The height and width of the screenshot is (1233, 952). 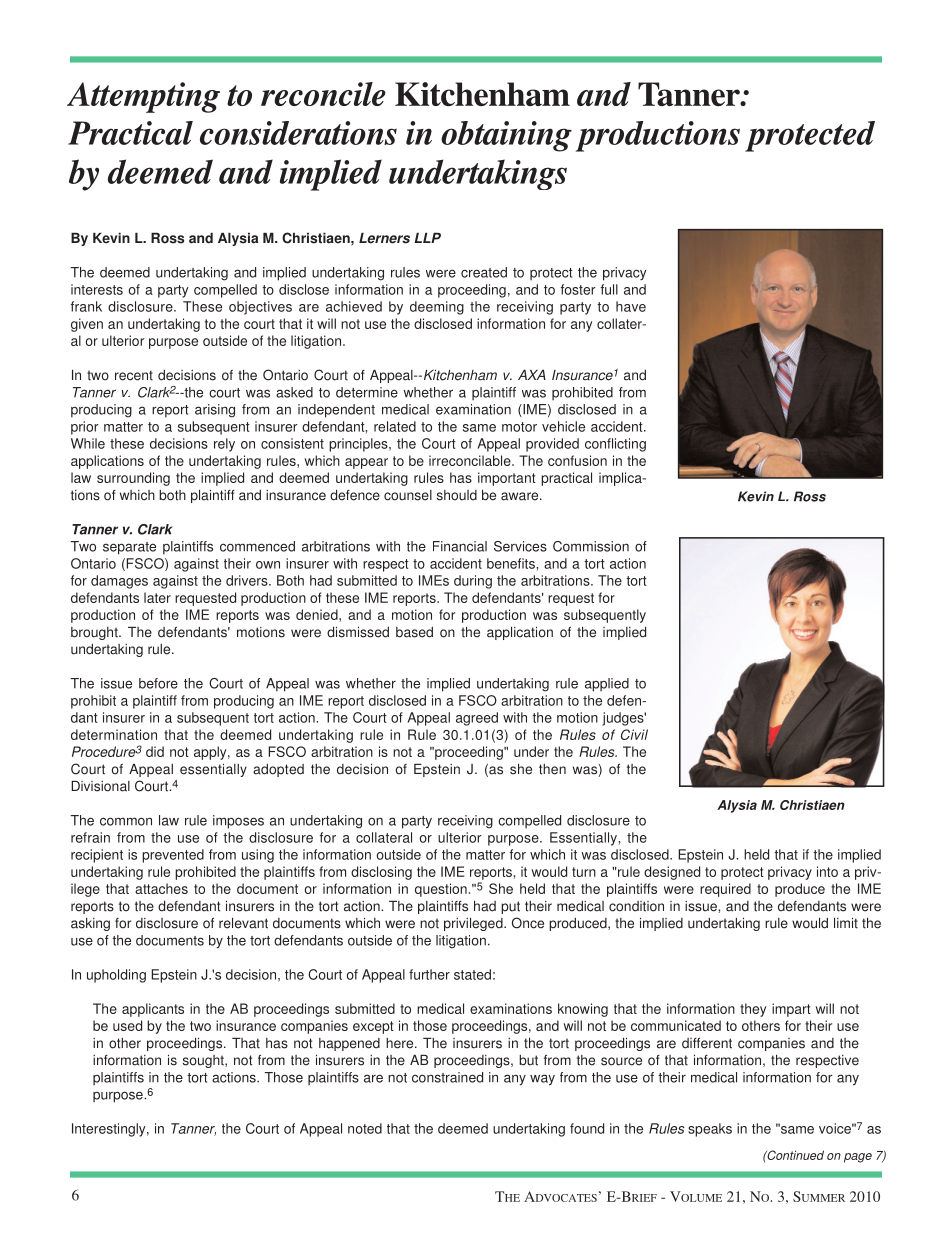 What do you see at coordinates (95, 633) in the screenshot?
I see `brought` at bounding box center [95, 633].
